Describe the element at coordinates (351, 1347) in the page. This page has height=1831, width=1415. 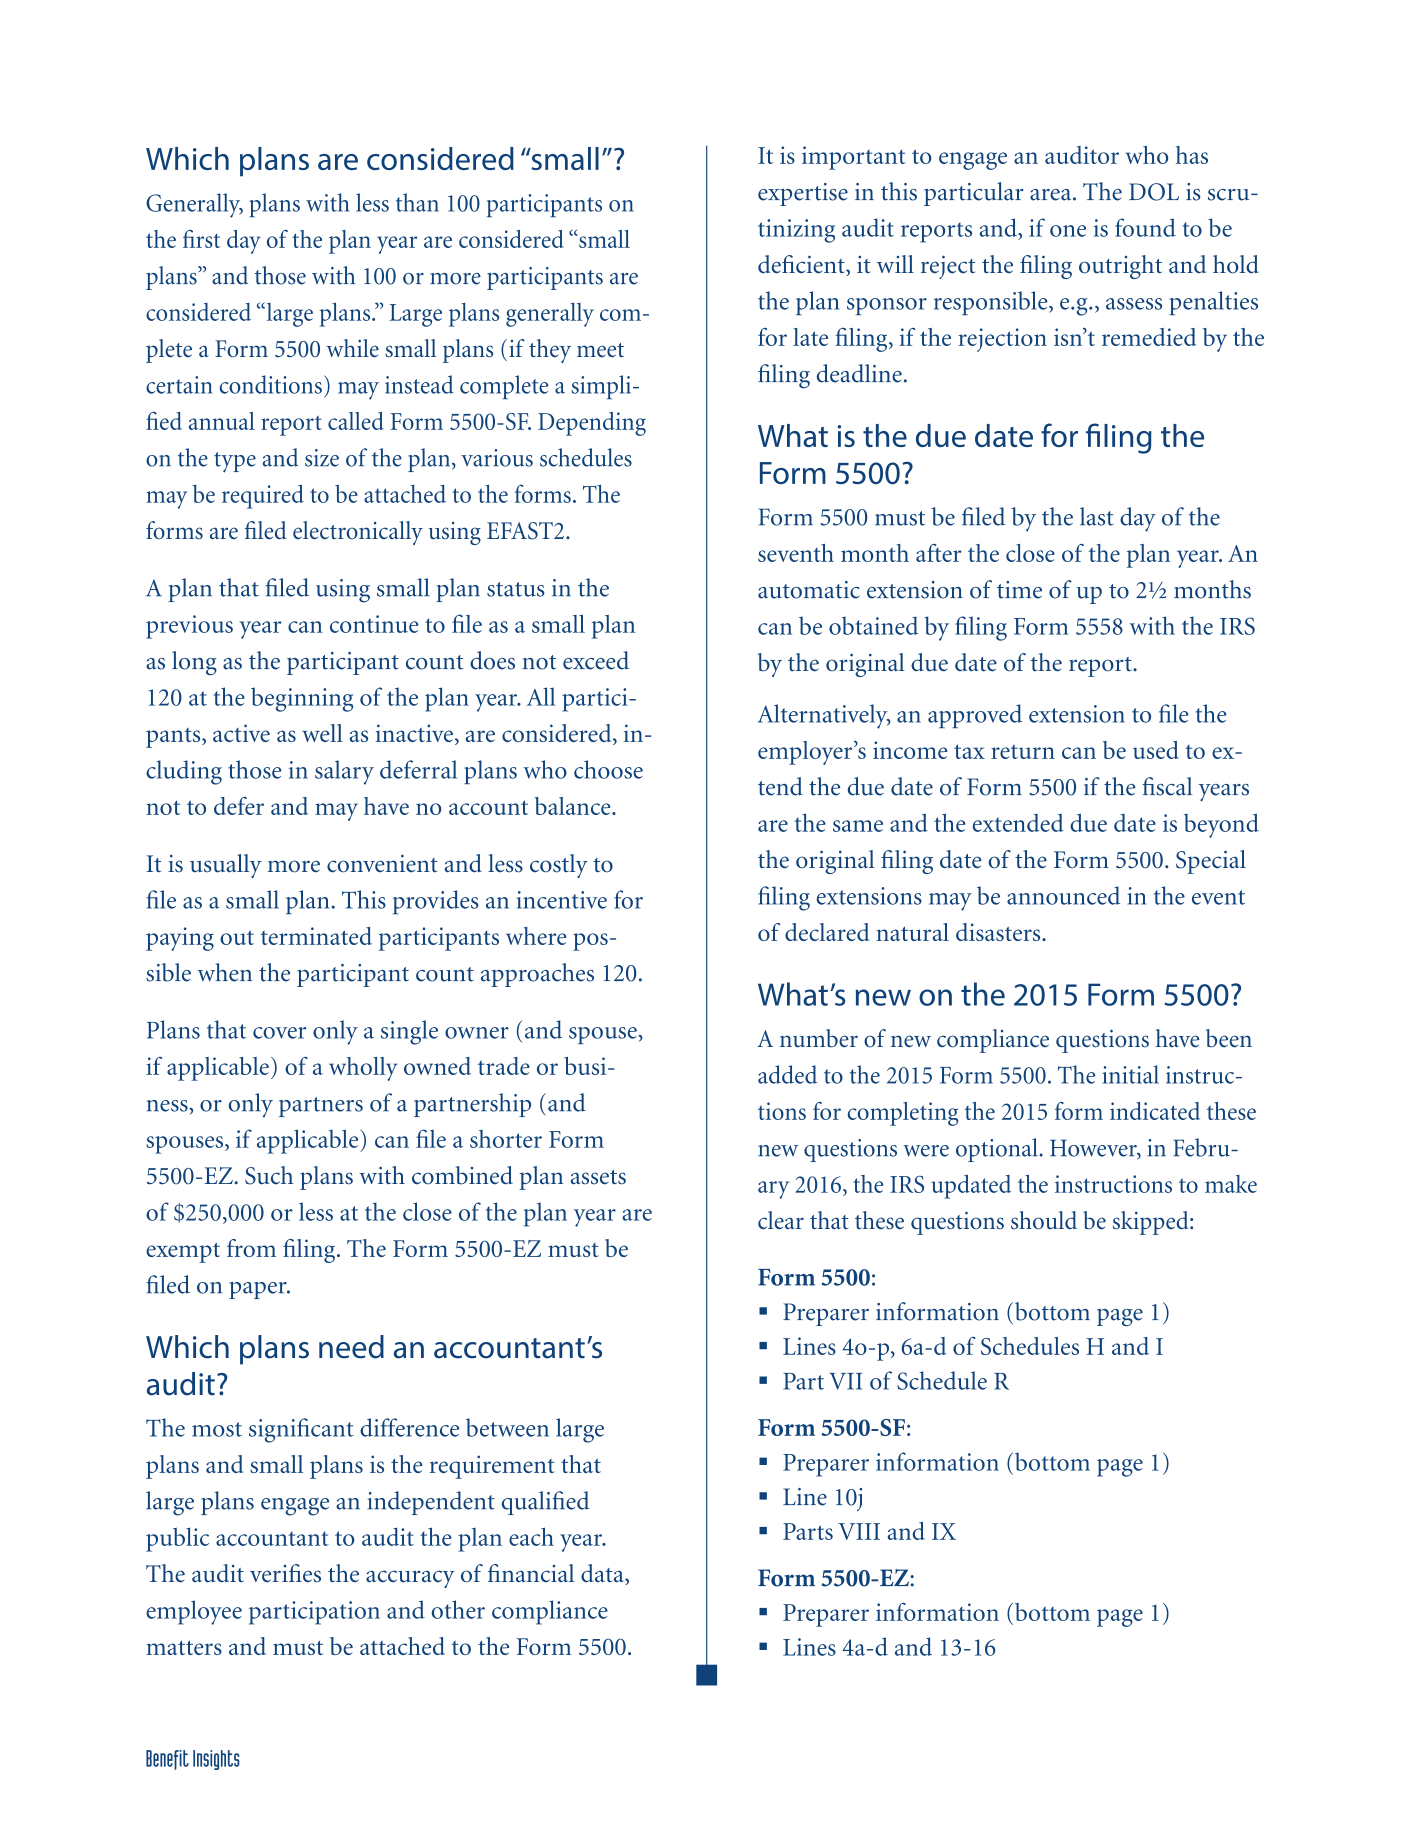
I see `need` at that location.
